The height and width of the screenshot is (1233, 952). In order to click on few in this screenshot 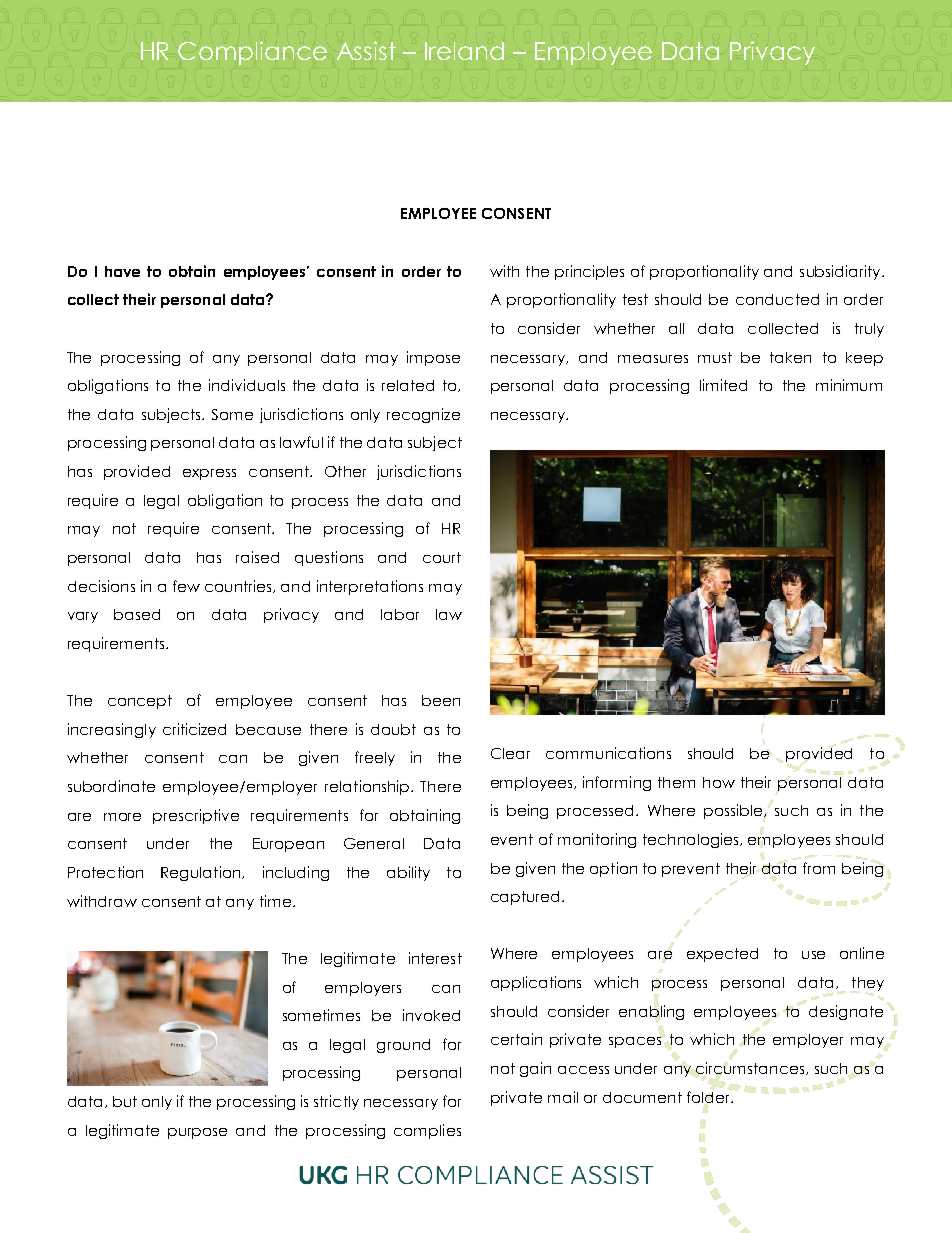, I will do `click(186, 586)`.
